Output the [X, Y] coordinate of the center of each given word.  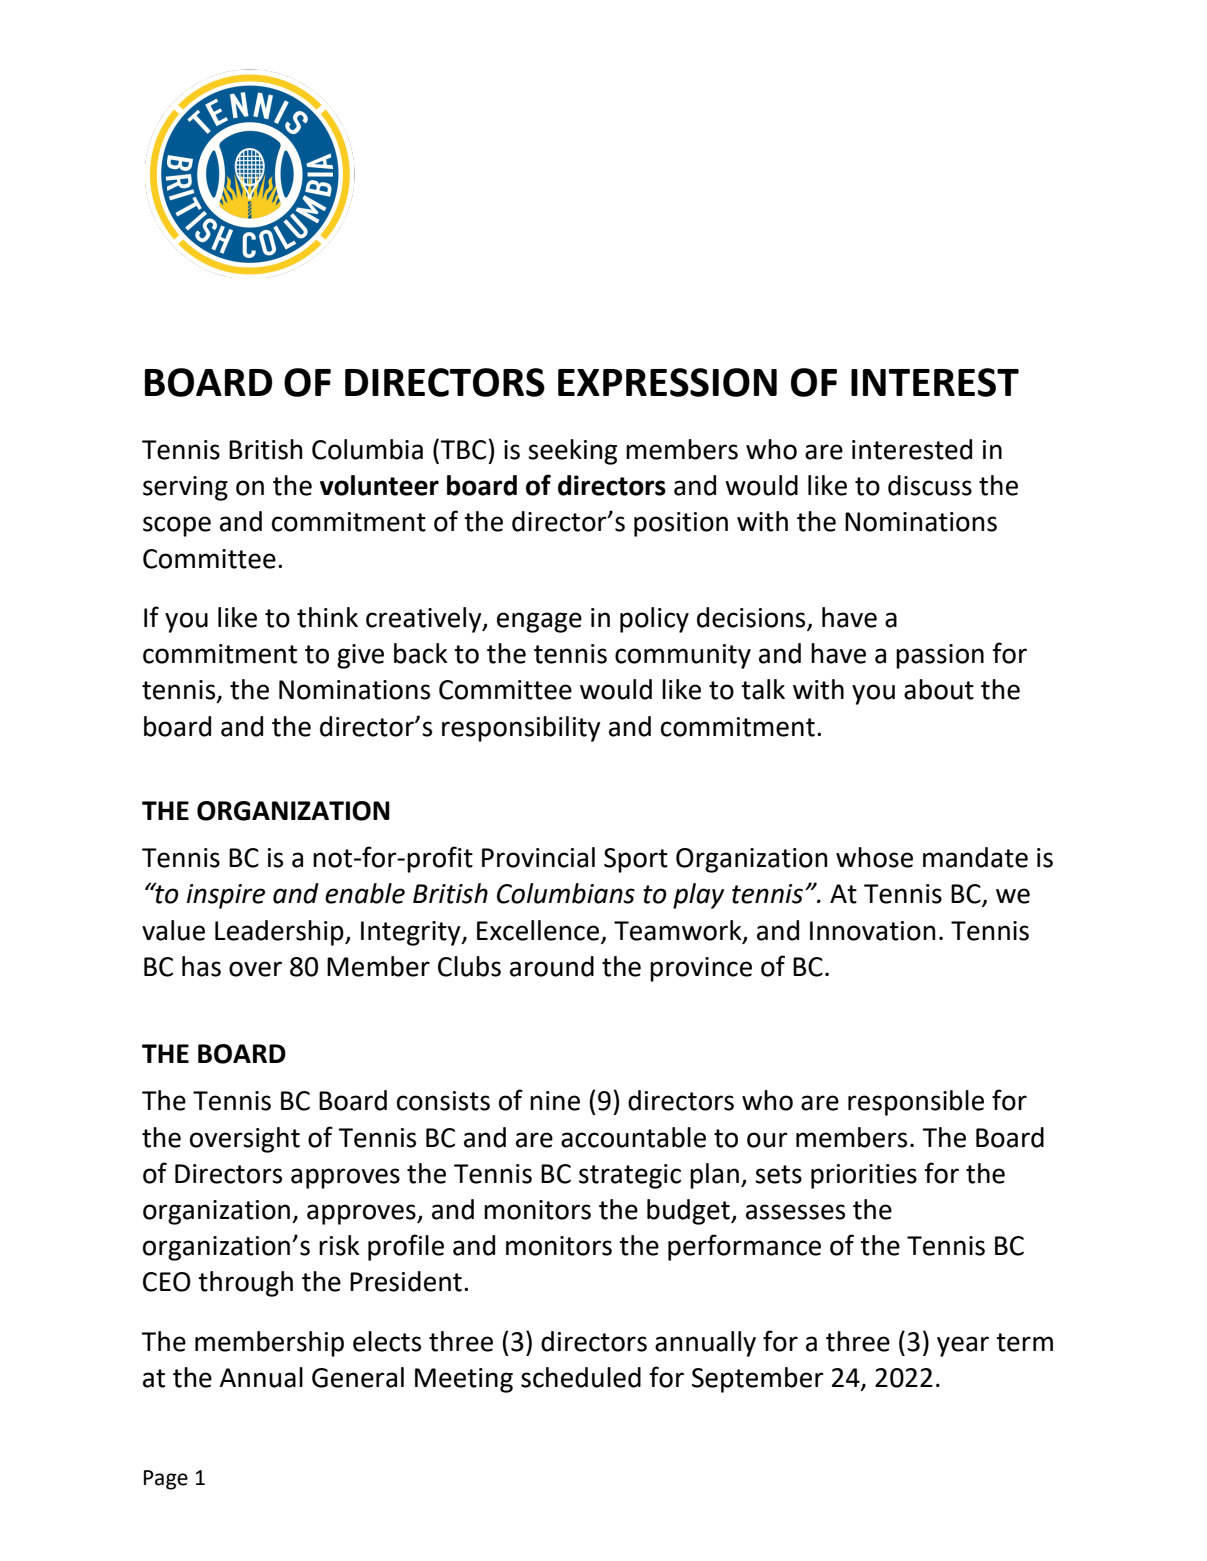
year [963, 1346]
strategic [630, 1176]
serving [185, 488]
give [360, 656]
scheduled [581, 1377]
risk [339, 1245]
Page [166, 1480]
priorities [864, 1176]
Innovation [873, 931]
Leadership [280, 933]
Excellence [538, 930]
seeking [572, 452]
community [683, 656]
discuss [930, 485]
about [939, 689]
